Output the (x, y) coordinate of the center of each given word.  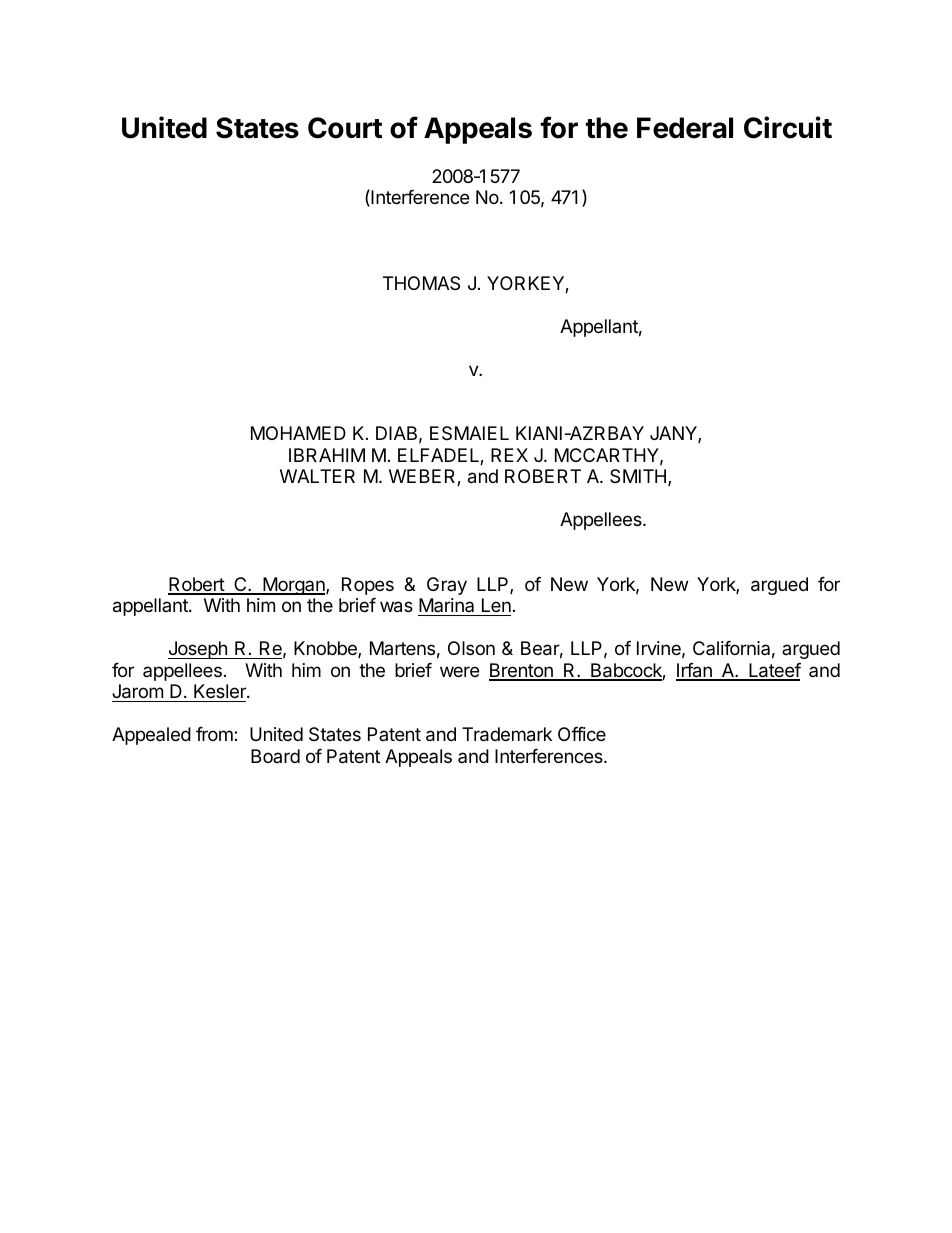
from (215, 734)
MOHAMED (298, 433)
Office (582, 734)
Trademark (507, 734)
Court (345, 128)
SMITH (638, 476)
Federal (685, 128)
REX (509, 455)
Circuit (788, 127)
